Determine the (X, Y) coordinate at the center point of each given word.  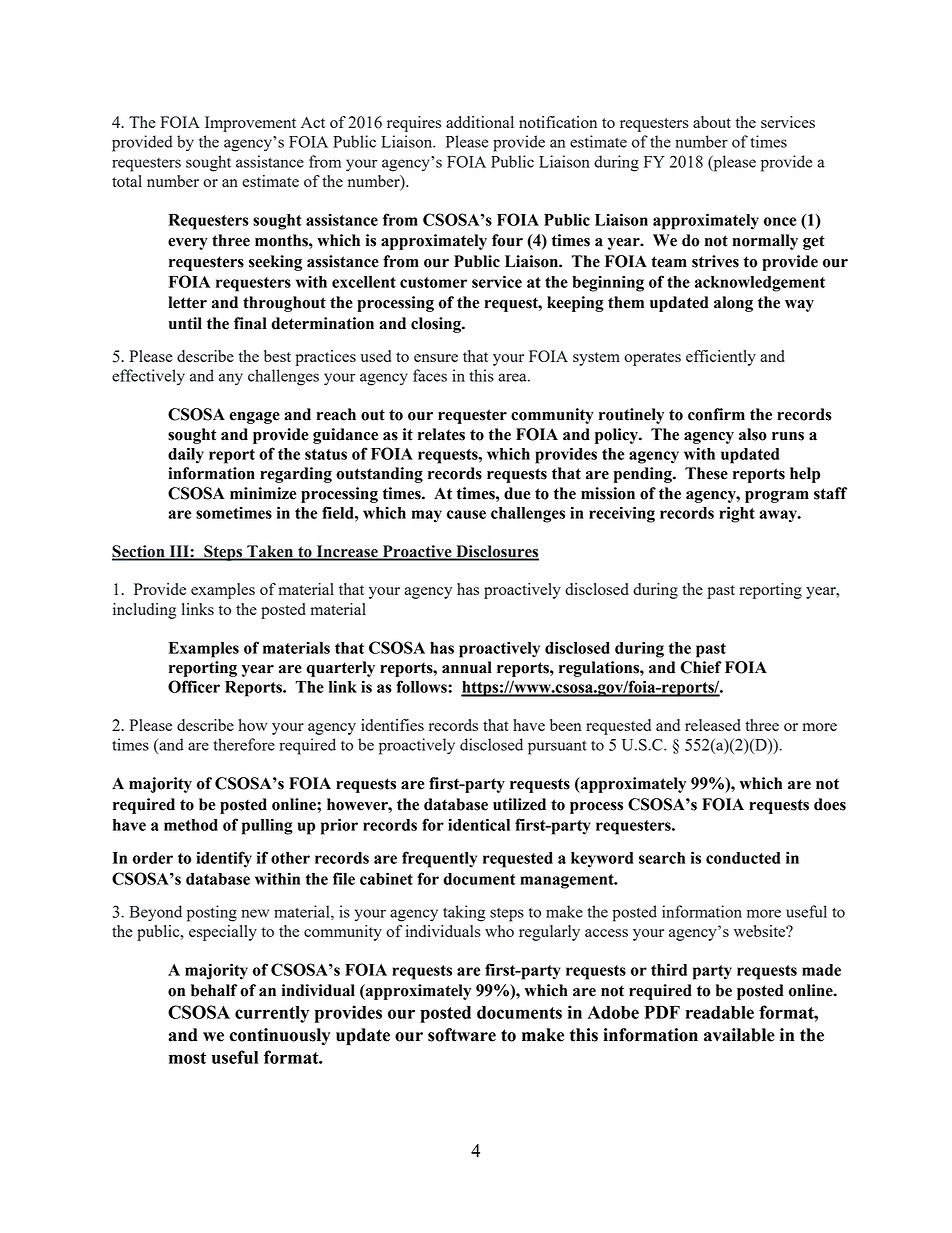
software (462, 1035)
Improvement (250, 124)
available (739, 1035)
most (187, 1058)
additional (480, 122)
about (712, 122)
